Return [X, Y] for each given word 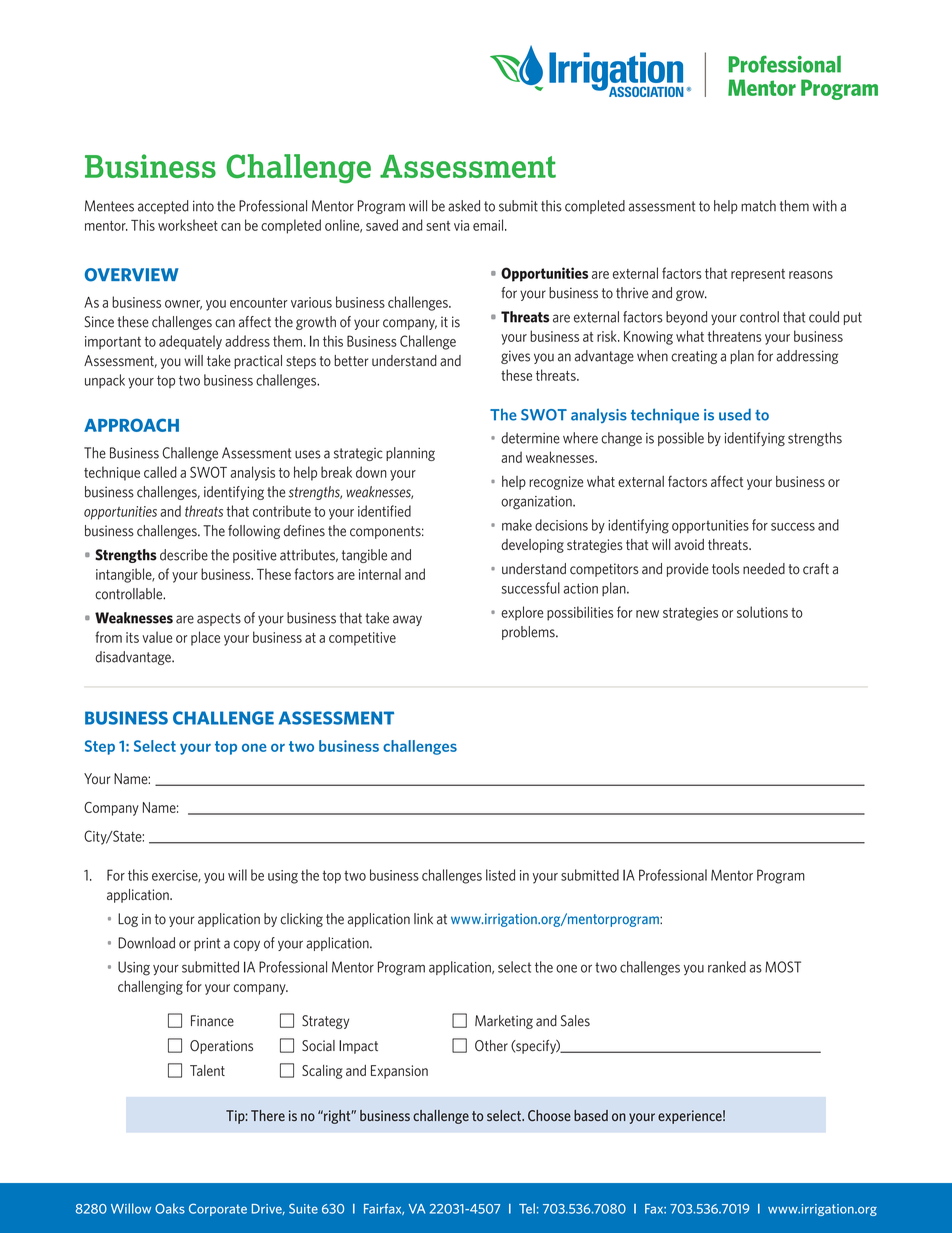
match [758, 206]
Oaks [170, 1208]
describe [184, 555]
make [517, 525]
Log [128, 920]
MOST [783, 967]
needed [764, 569]
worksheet [188, 225]
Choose [549, 1115]
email [489, 225]
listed [500, 875]
